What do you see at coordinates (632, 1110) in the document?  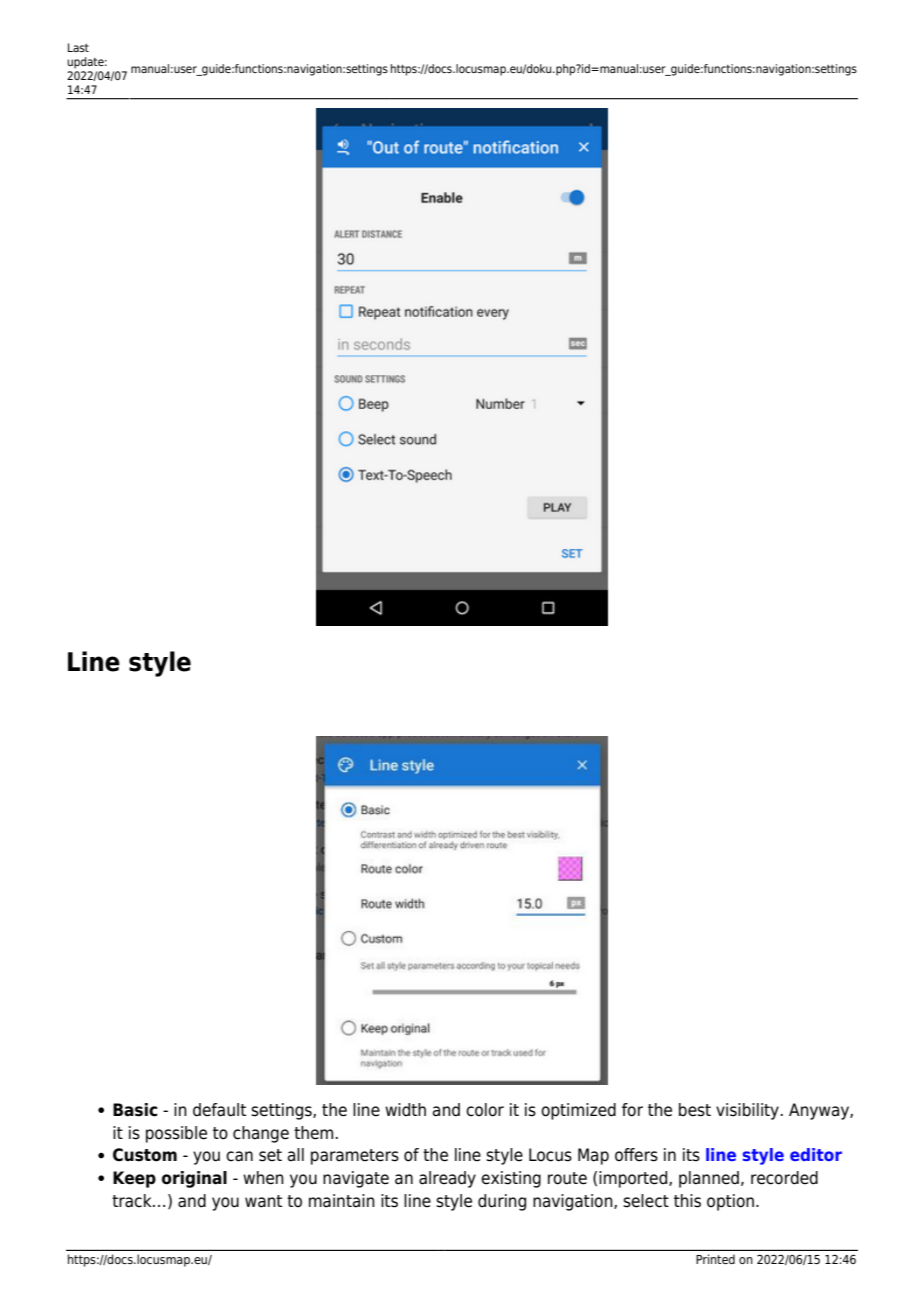 I see `for` at bounding box center [632, 1110].
